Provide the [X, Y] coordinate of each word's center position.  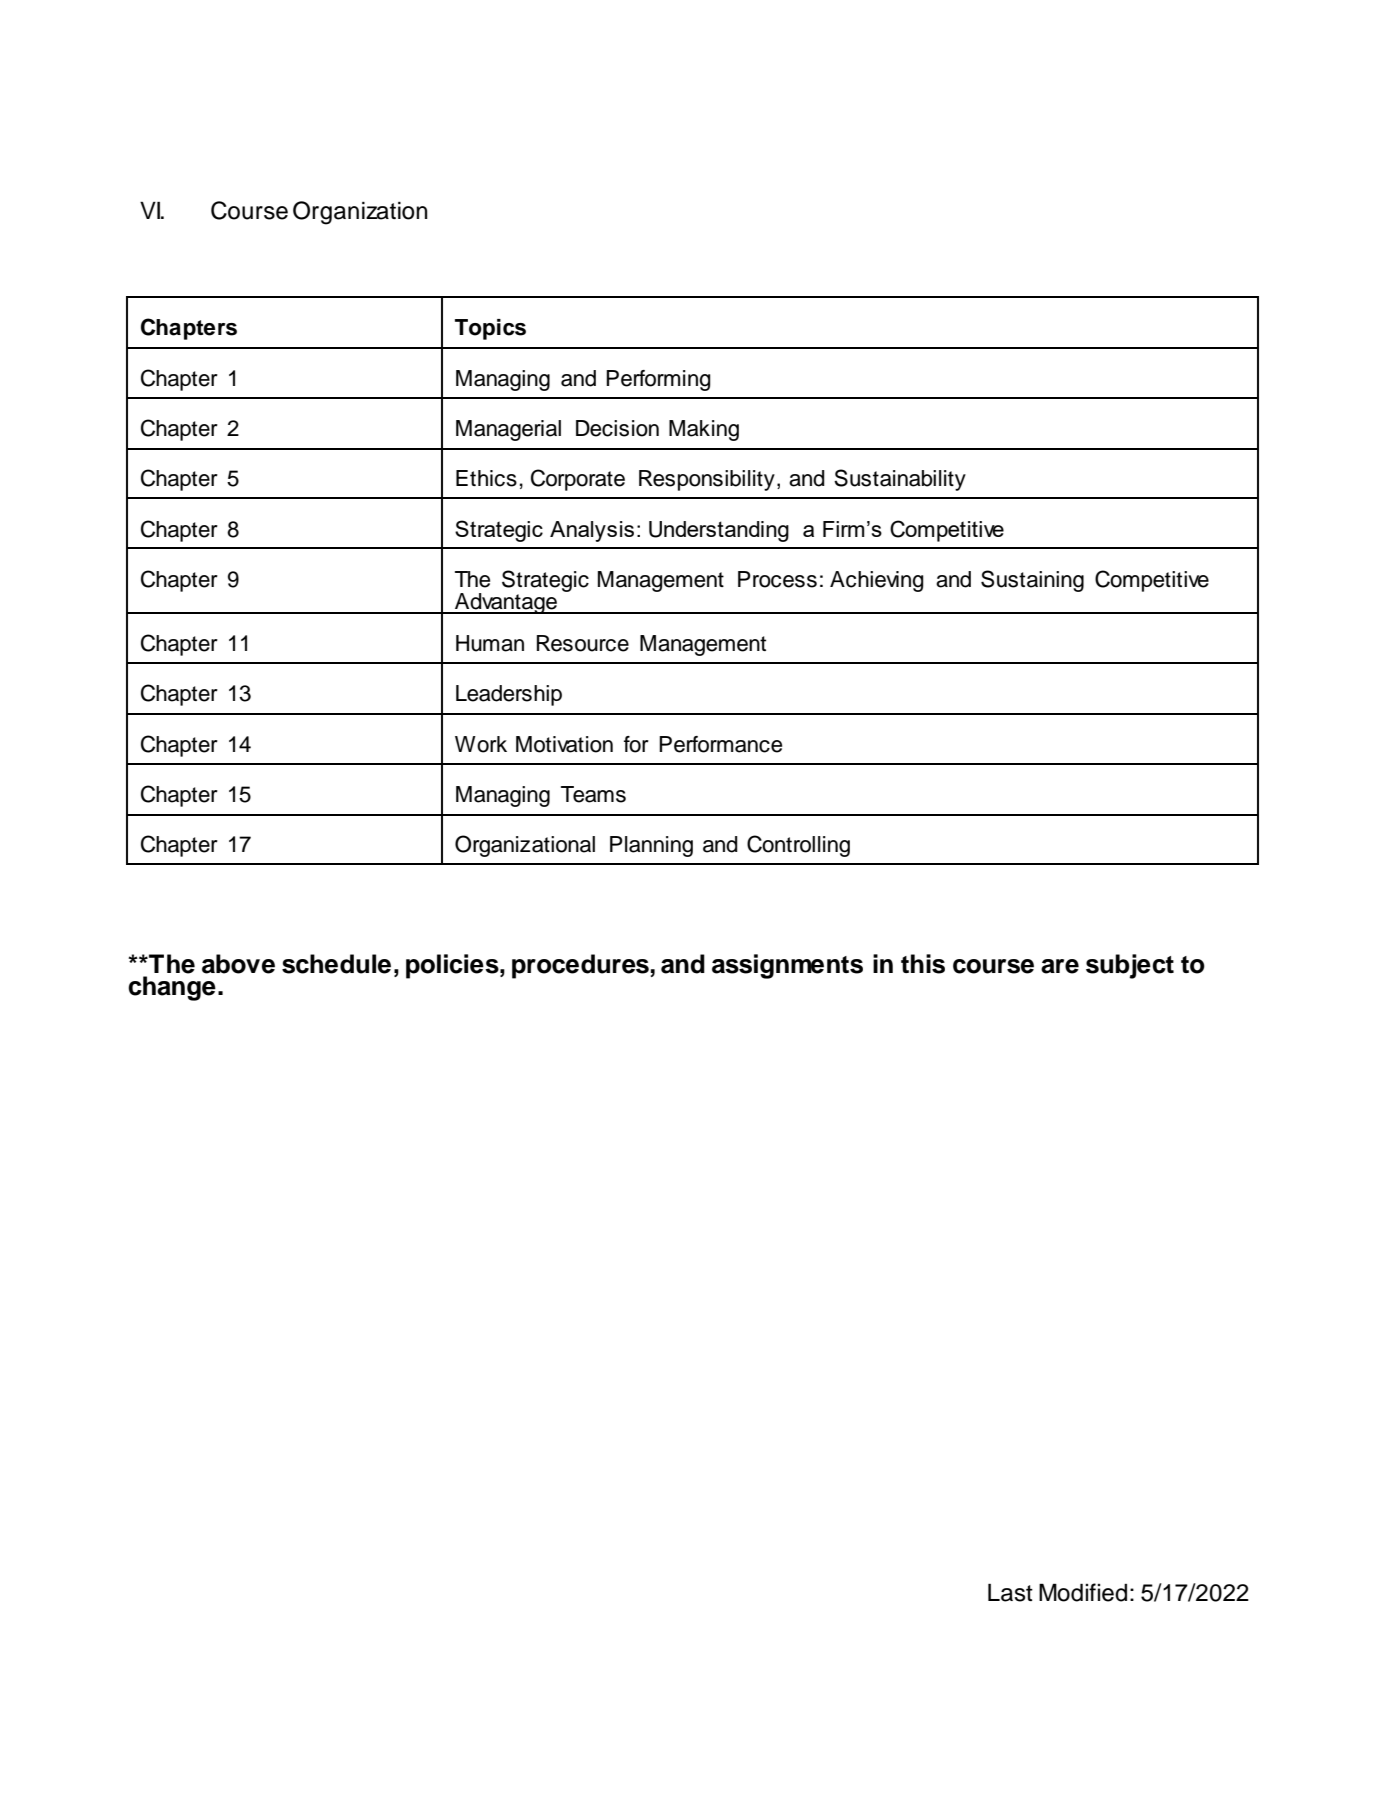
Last [1010, 1592]
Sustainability [900, 480]
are [1060, 966]
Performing [658, 380]
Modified [1083, 1592]
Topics [490, 329]
